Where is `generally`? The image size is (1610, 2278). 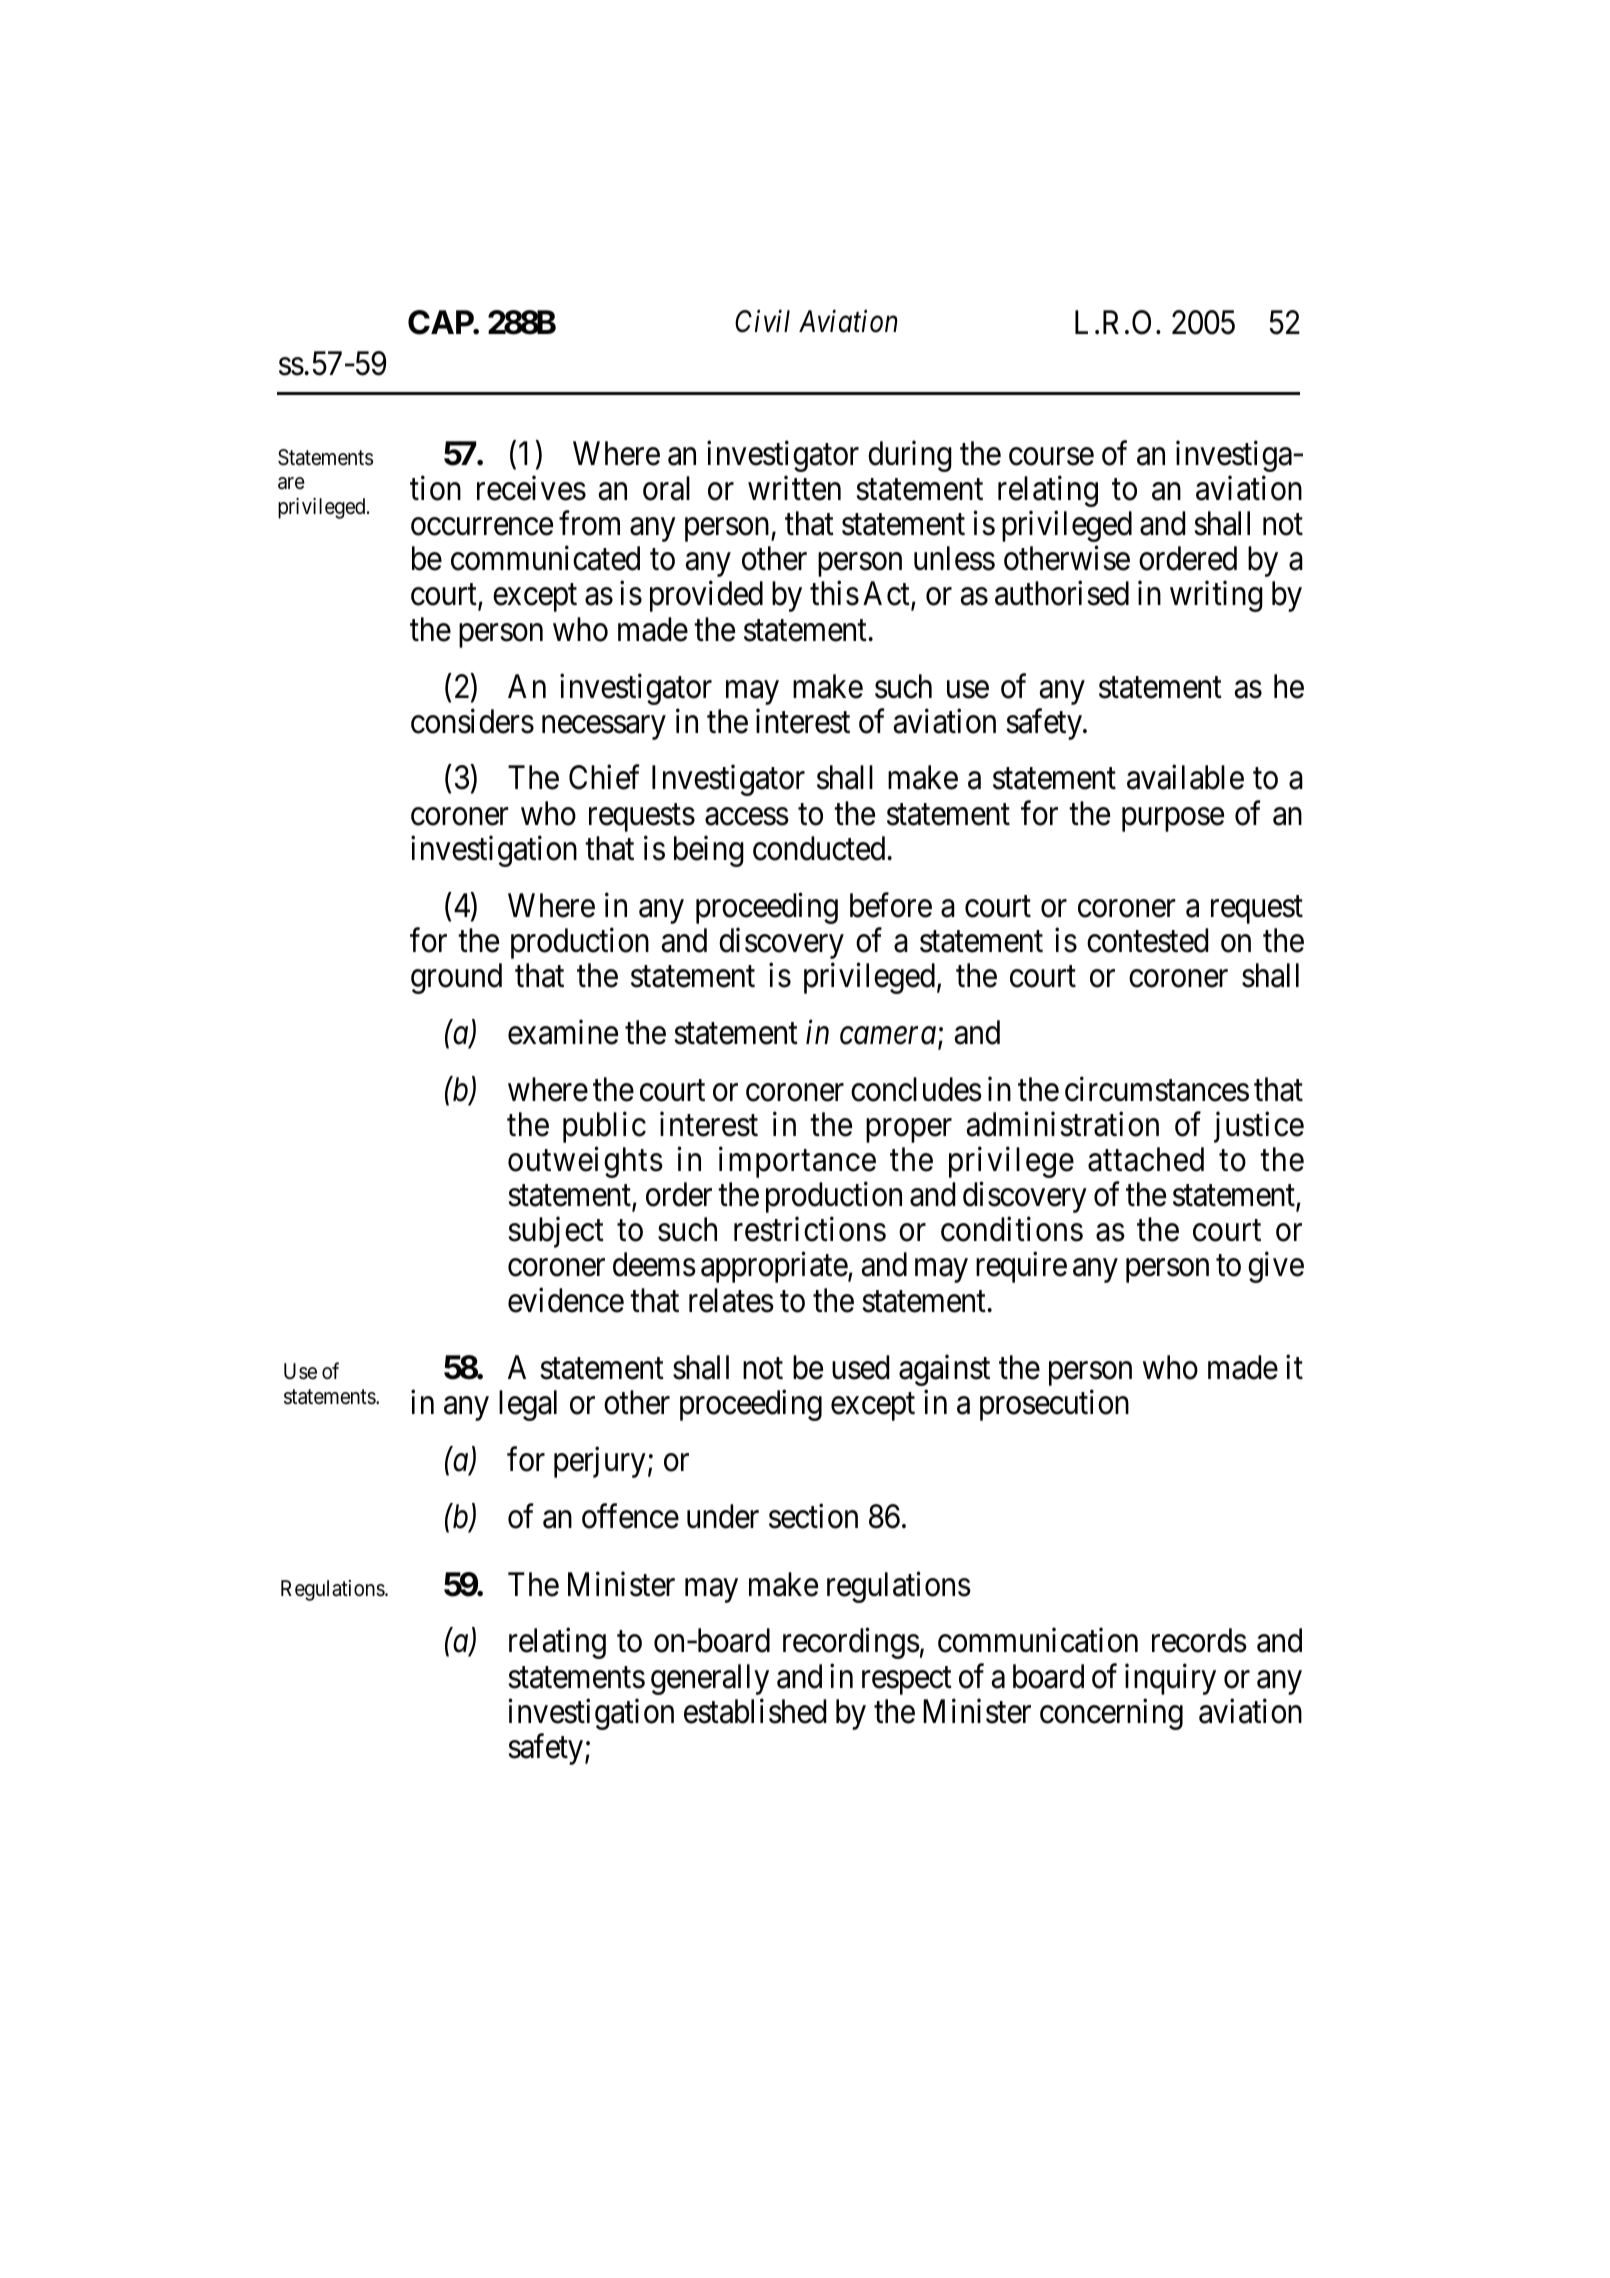
generally is located at coordinates (710, 1679).
